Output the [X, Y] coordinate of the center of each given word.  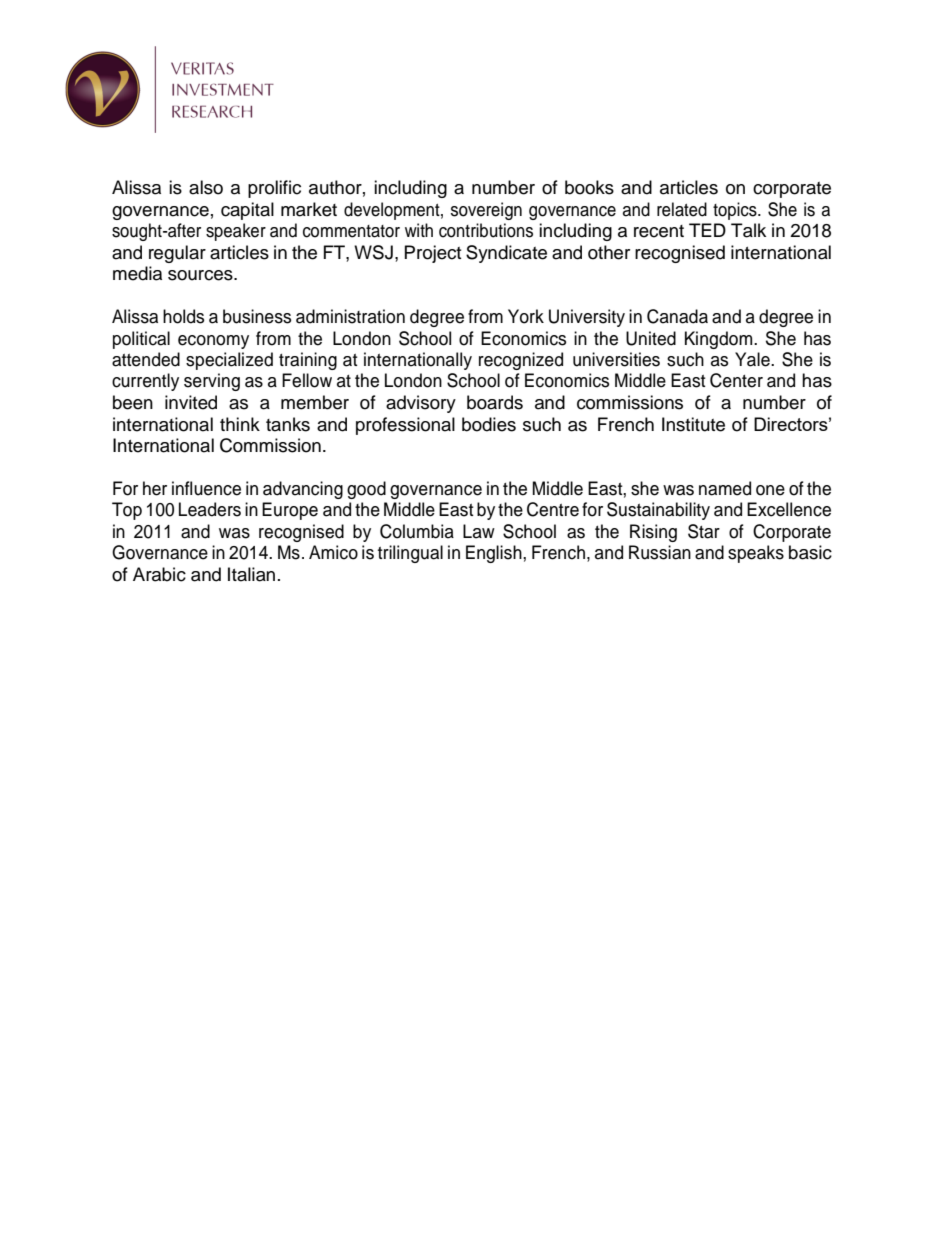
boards [495, 402]
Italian [251, 574]
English [495, 554]
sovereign [486, 211]
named [725, 488]
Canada [677, 316]
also [206, 187]
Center [736, 380]
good [366, 490]
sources [201, 275]
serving [212, 382]
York [526, 316]
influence [206, 488]
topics [736, 211]
